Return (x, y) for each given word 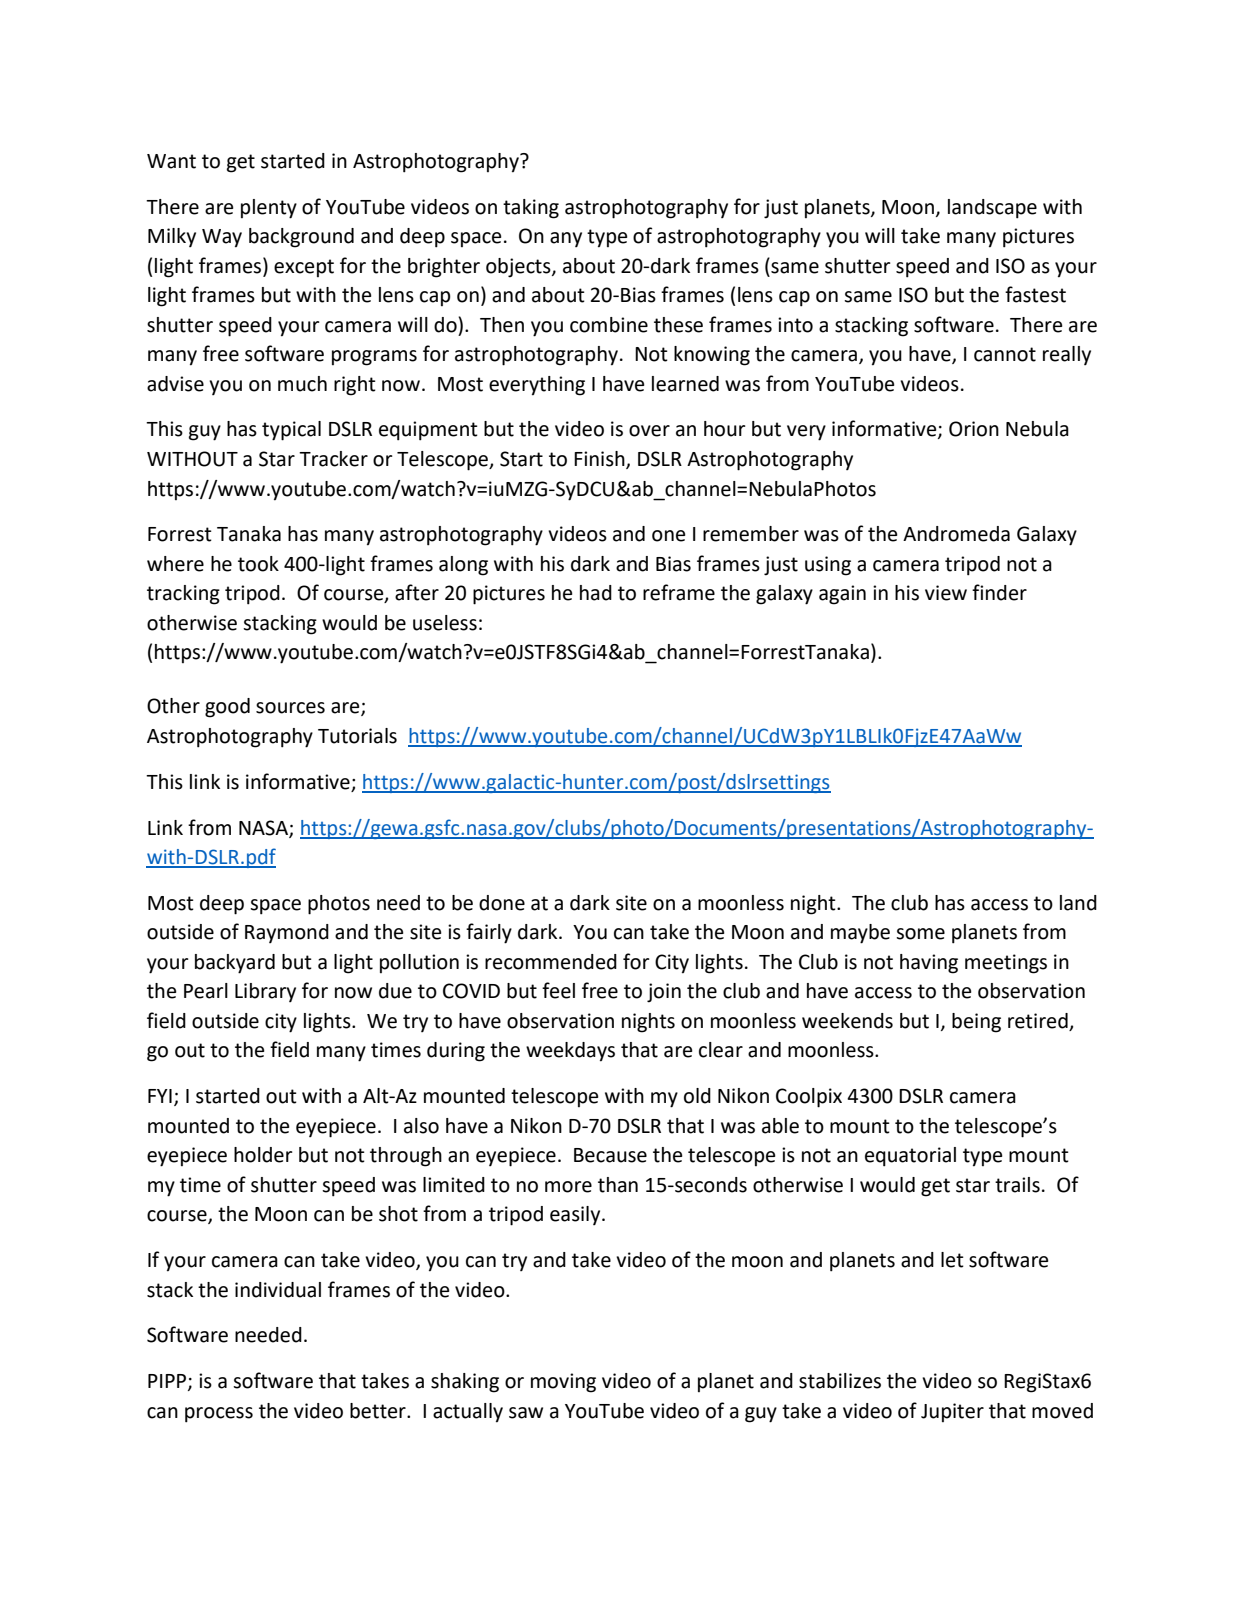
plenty (269, 209)
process (219, 1415)
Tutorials (357, 736)
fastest (1035, 294)
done (502, 903)
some (920, 934)
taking (531, 209)
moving (563, 1383)
